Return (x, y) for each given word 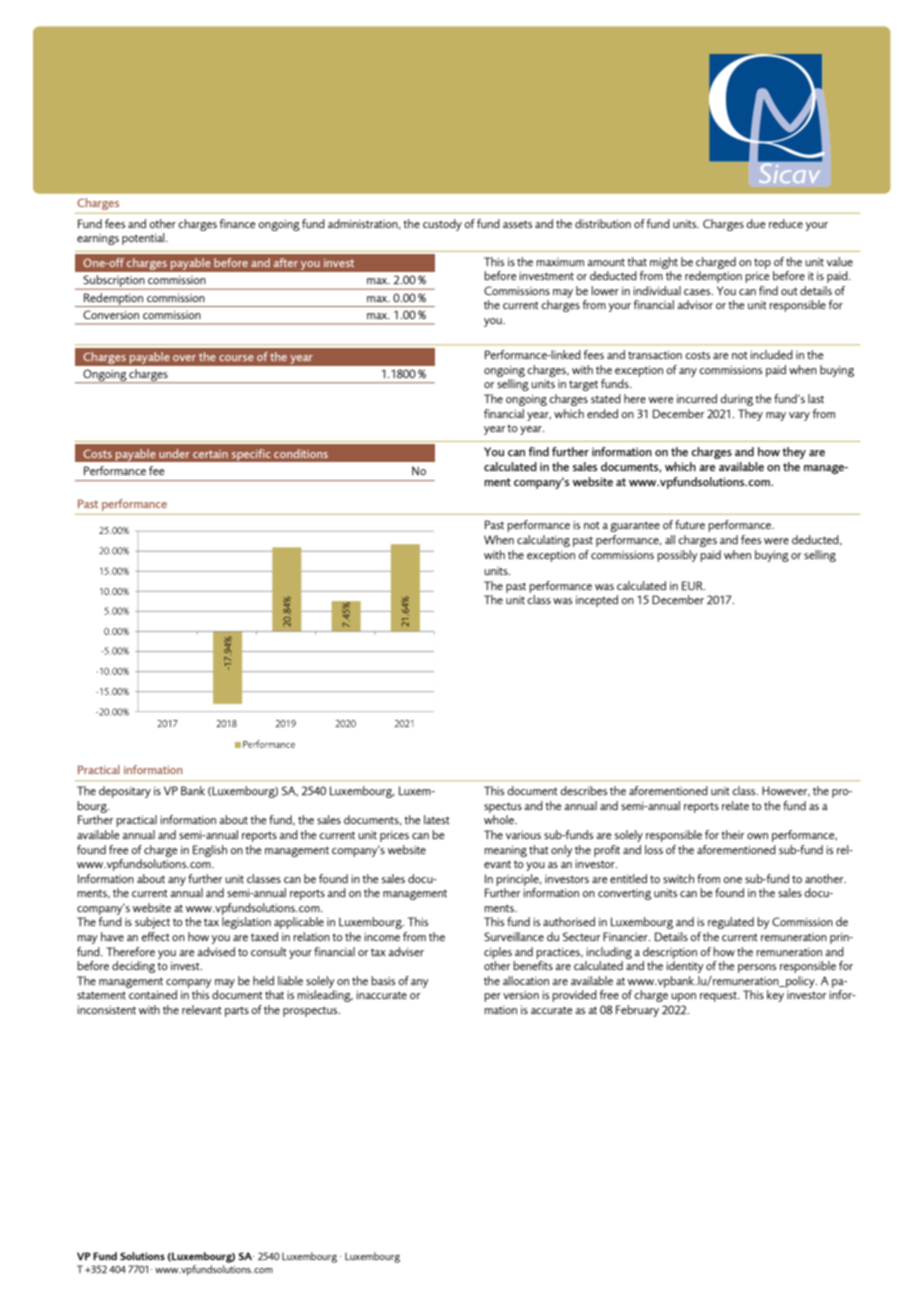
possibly (677, 556)
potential (144, 239)
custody (442, 225)
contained (153, 994)
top (762, 263)
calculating (543, 541)
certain (210, 454)
